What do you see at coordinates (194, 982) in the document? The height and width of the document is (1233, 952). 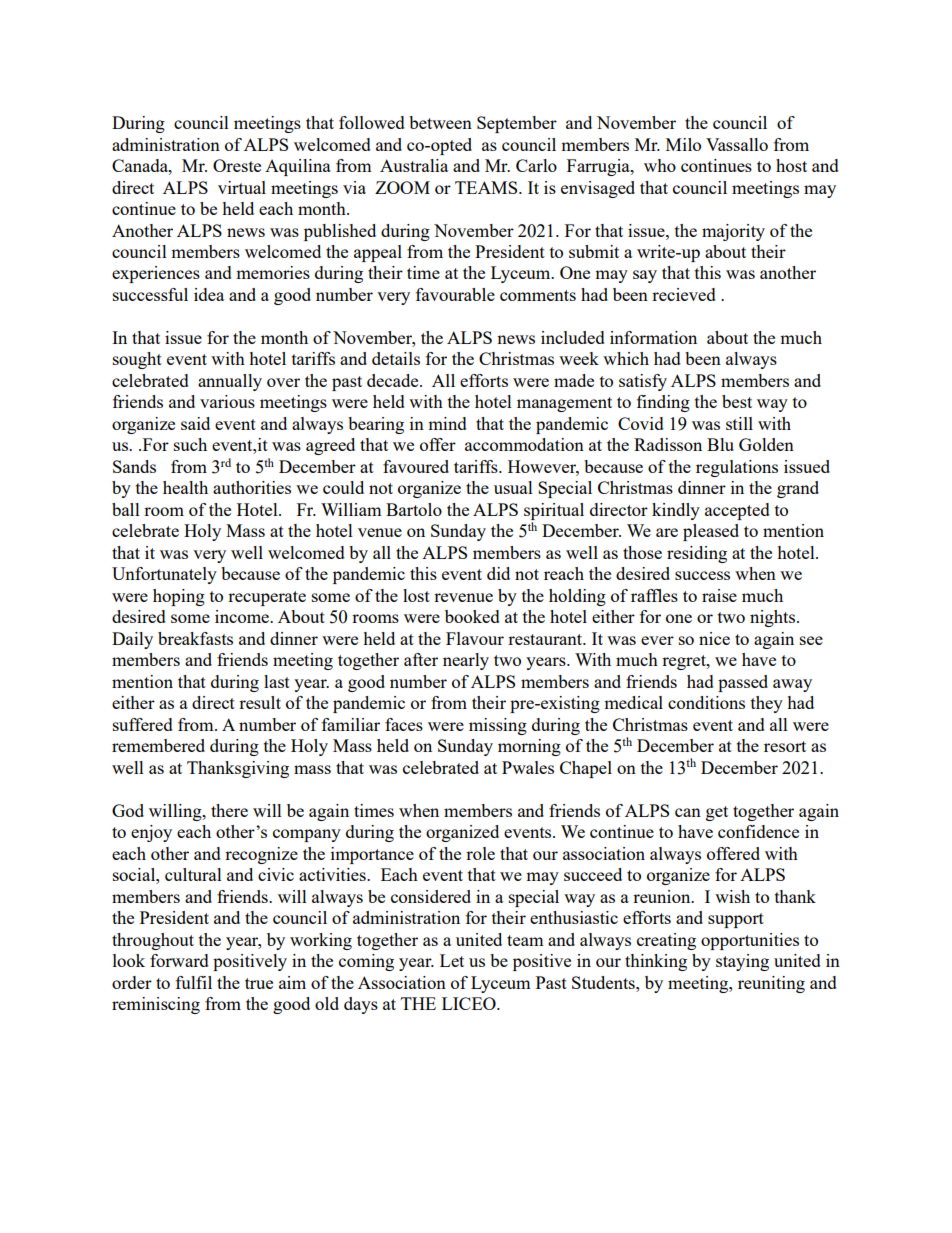 I see `fulfil` at bounding box center [194, 982].
